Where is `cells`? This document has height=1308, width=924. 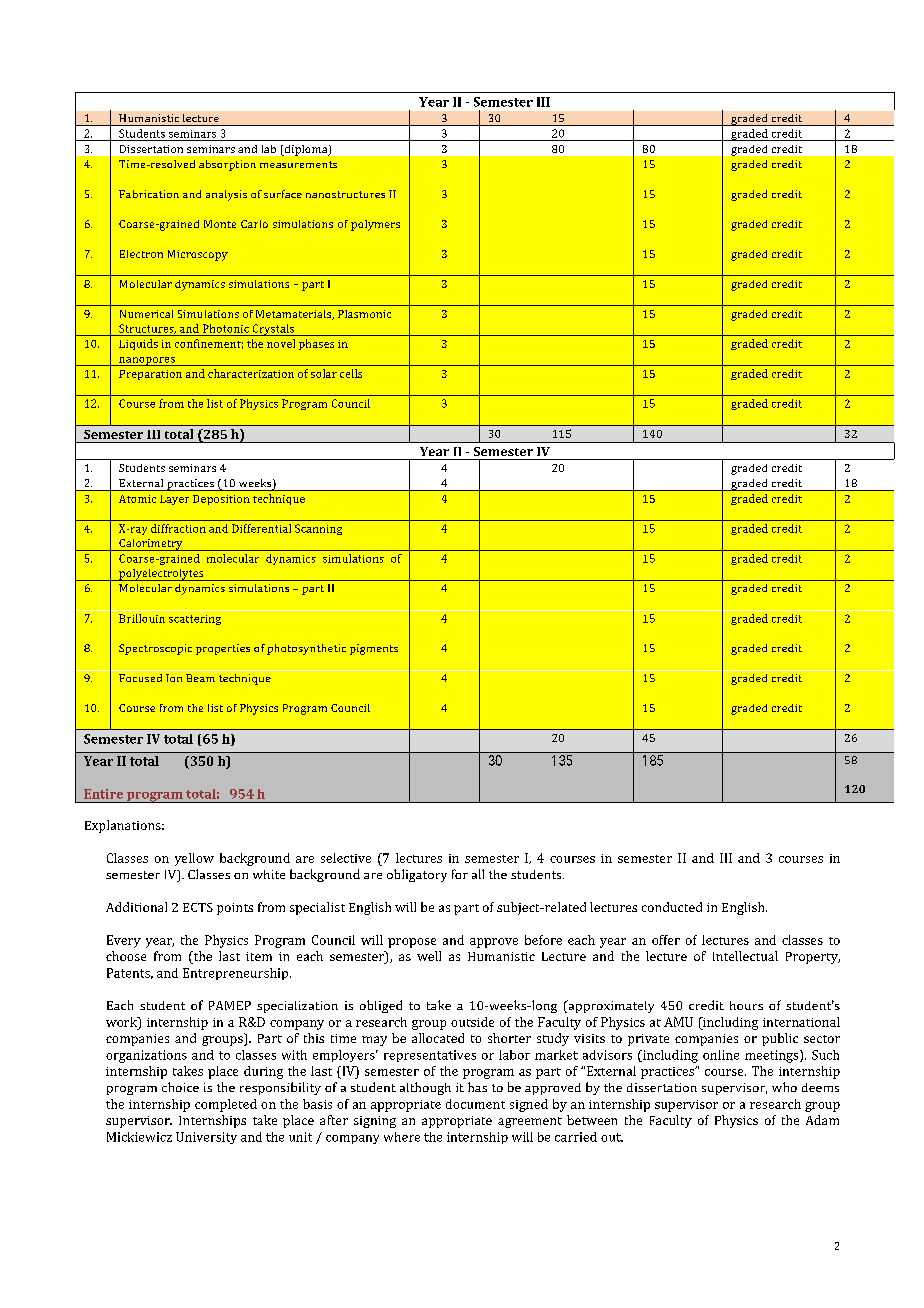
cells is located at coordinates (351, 373).
